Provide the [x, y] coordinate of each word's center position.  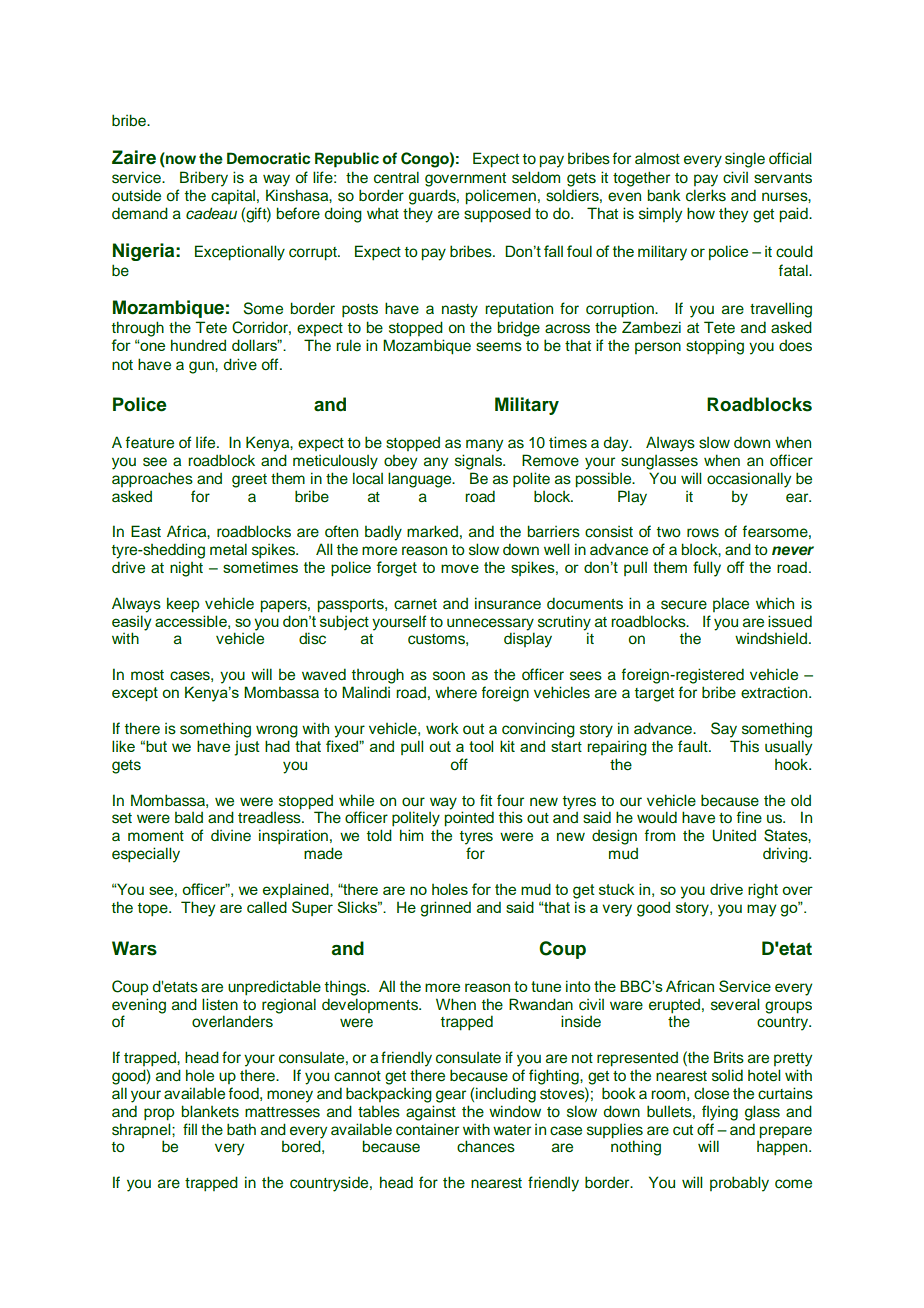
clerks [706, 195]
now [180, 160]
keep [183, 605]
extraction [775, 692]
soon [449, 676]
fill [190, 1129]
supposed [497, 215]
